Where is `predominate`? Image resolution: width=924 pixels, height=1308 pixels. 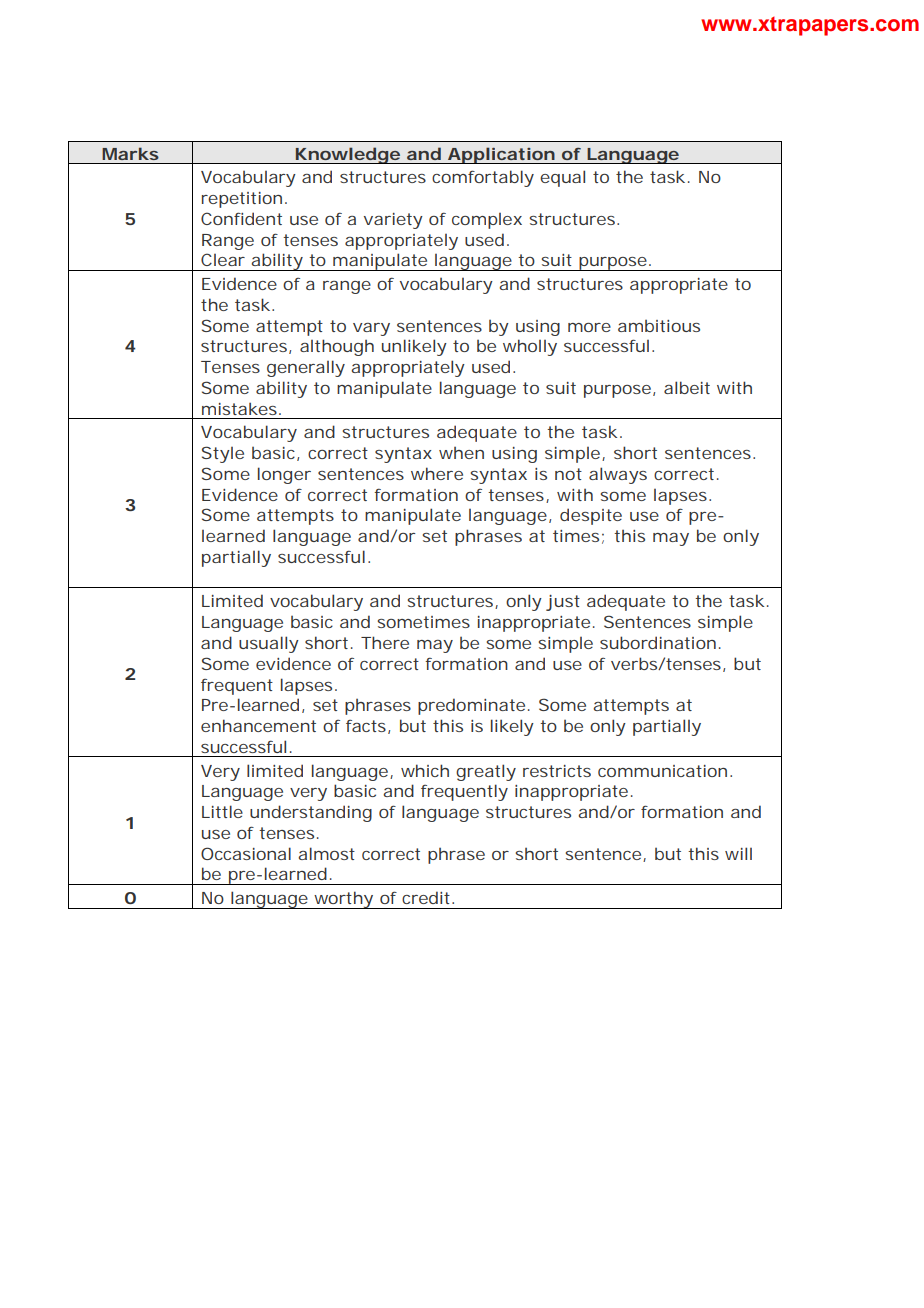
predominate is located at coordinates (471, 706).
